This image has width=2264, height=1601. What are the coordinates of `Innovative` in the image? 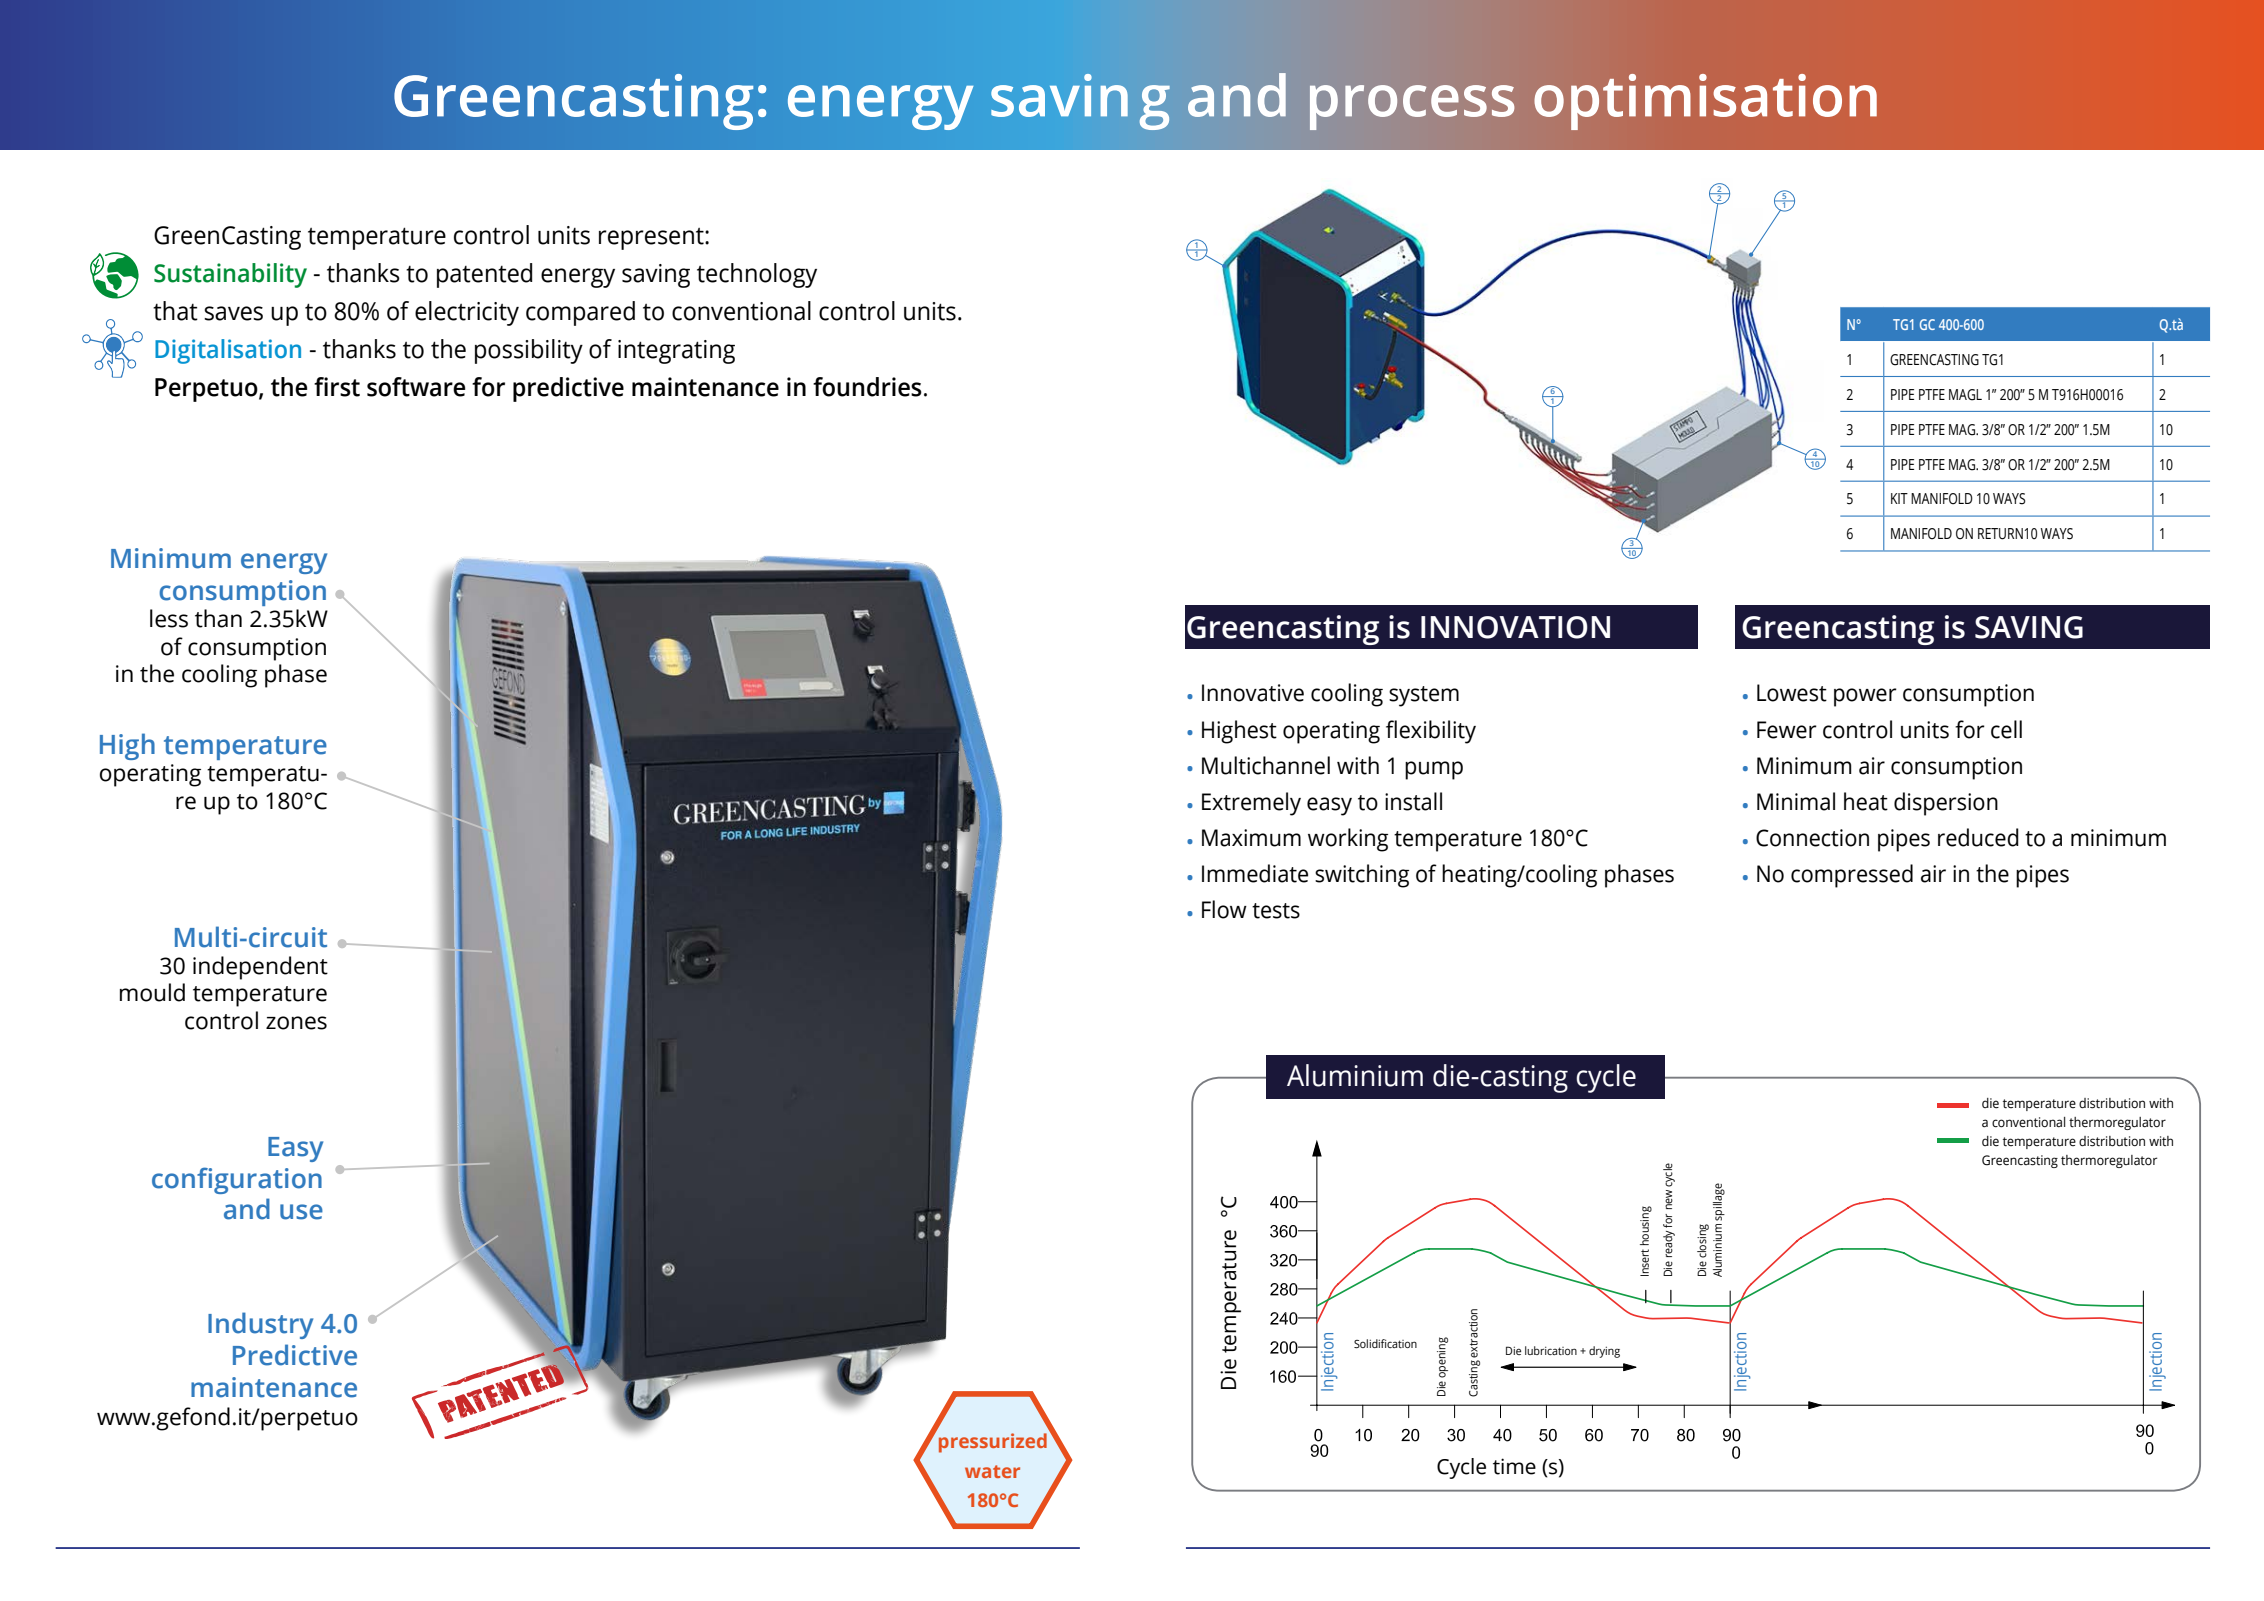 It's located at (1253, 693).
